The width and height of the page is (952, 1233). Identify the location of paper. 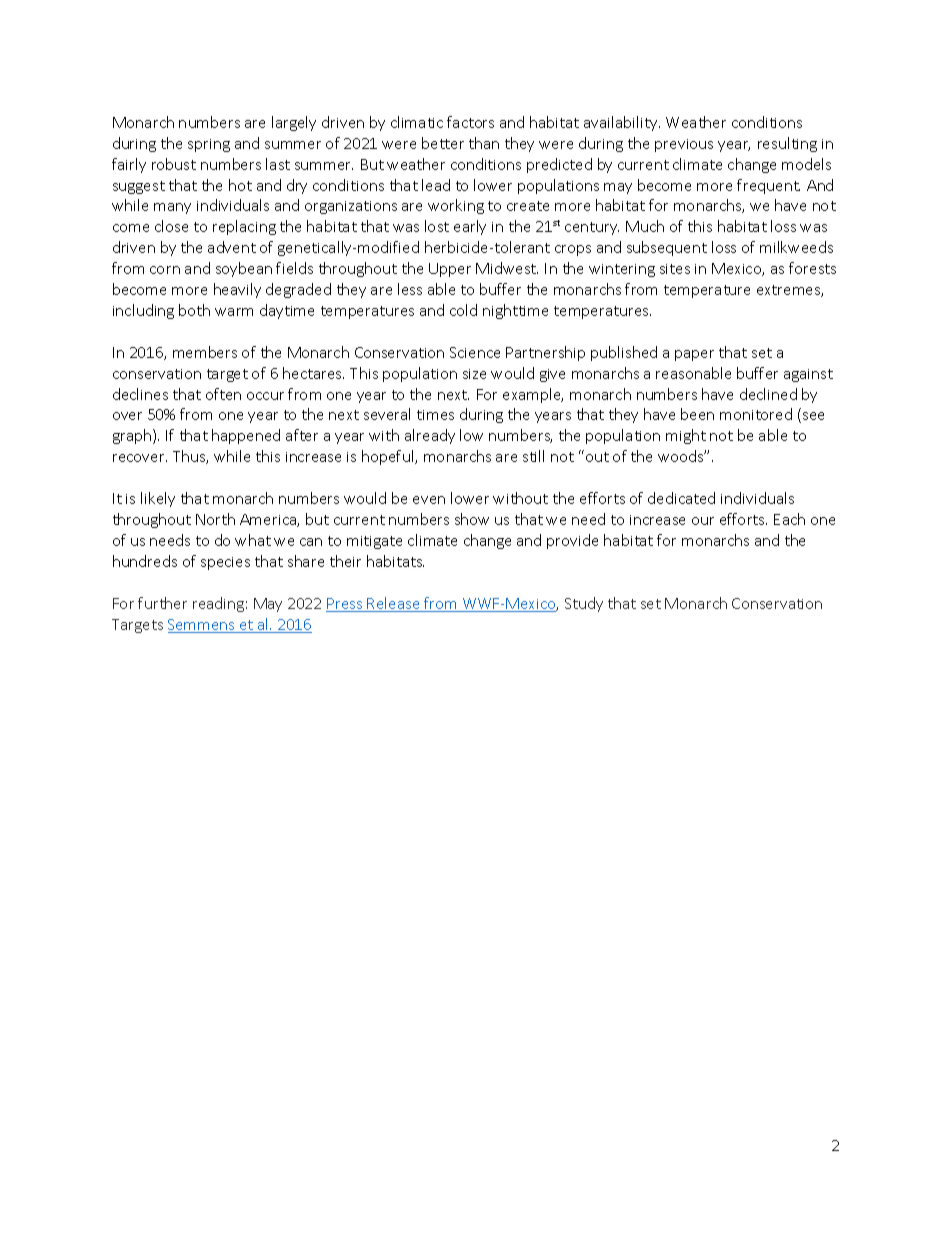
(694, 355).
